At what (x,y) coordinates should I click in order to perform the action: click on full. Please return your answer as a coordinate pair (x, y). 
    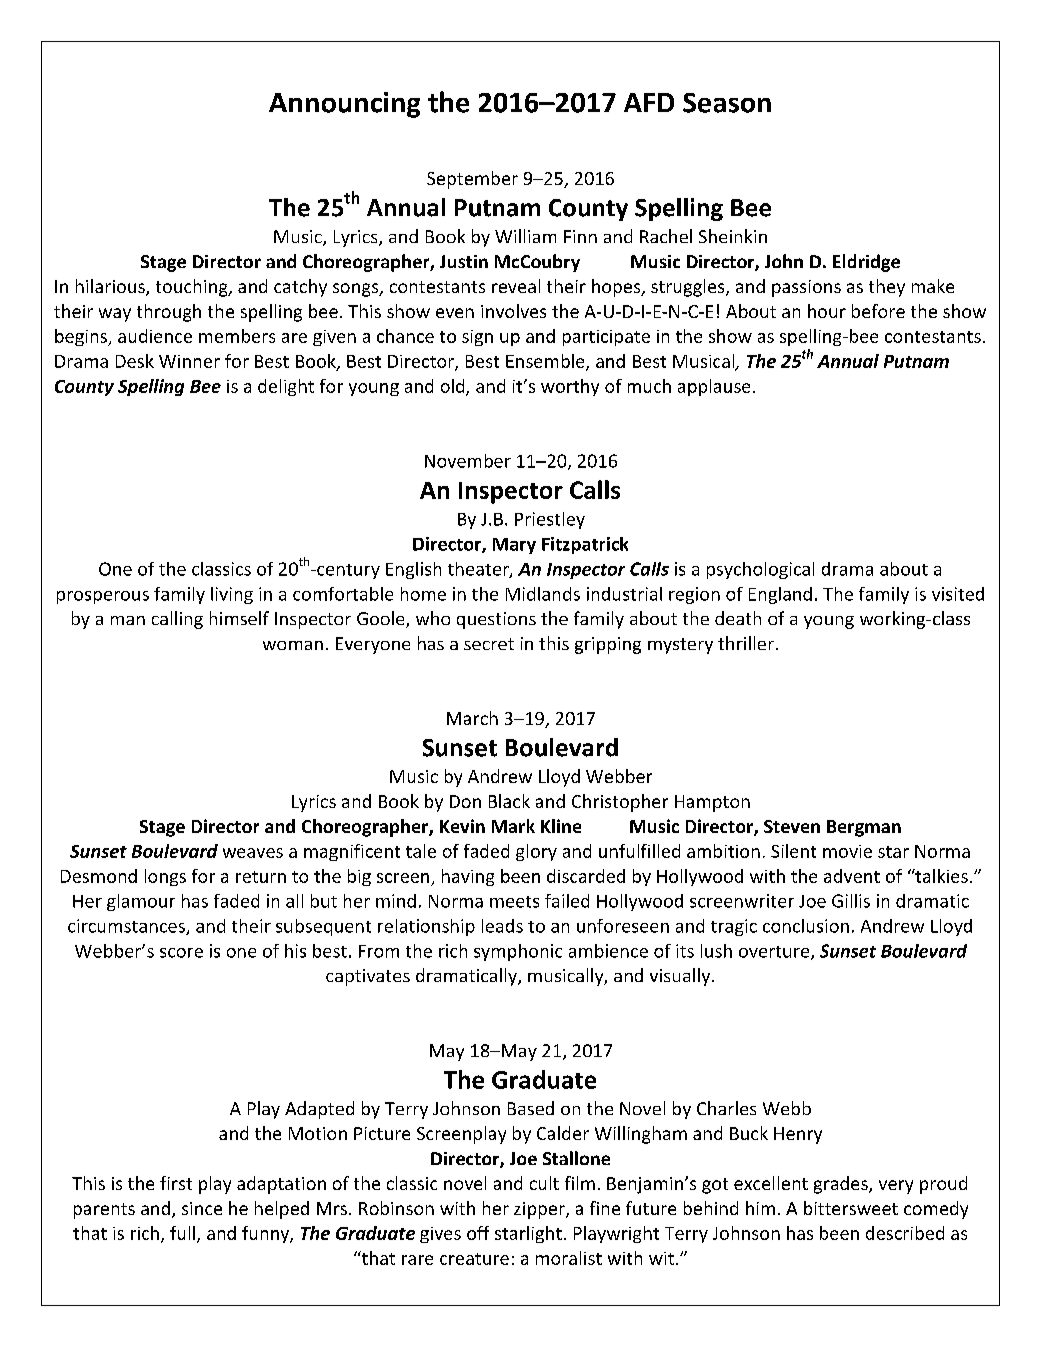
    Looking at the image, I should click on (184, 1234).
